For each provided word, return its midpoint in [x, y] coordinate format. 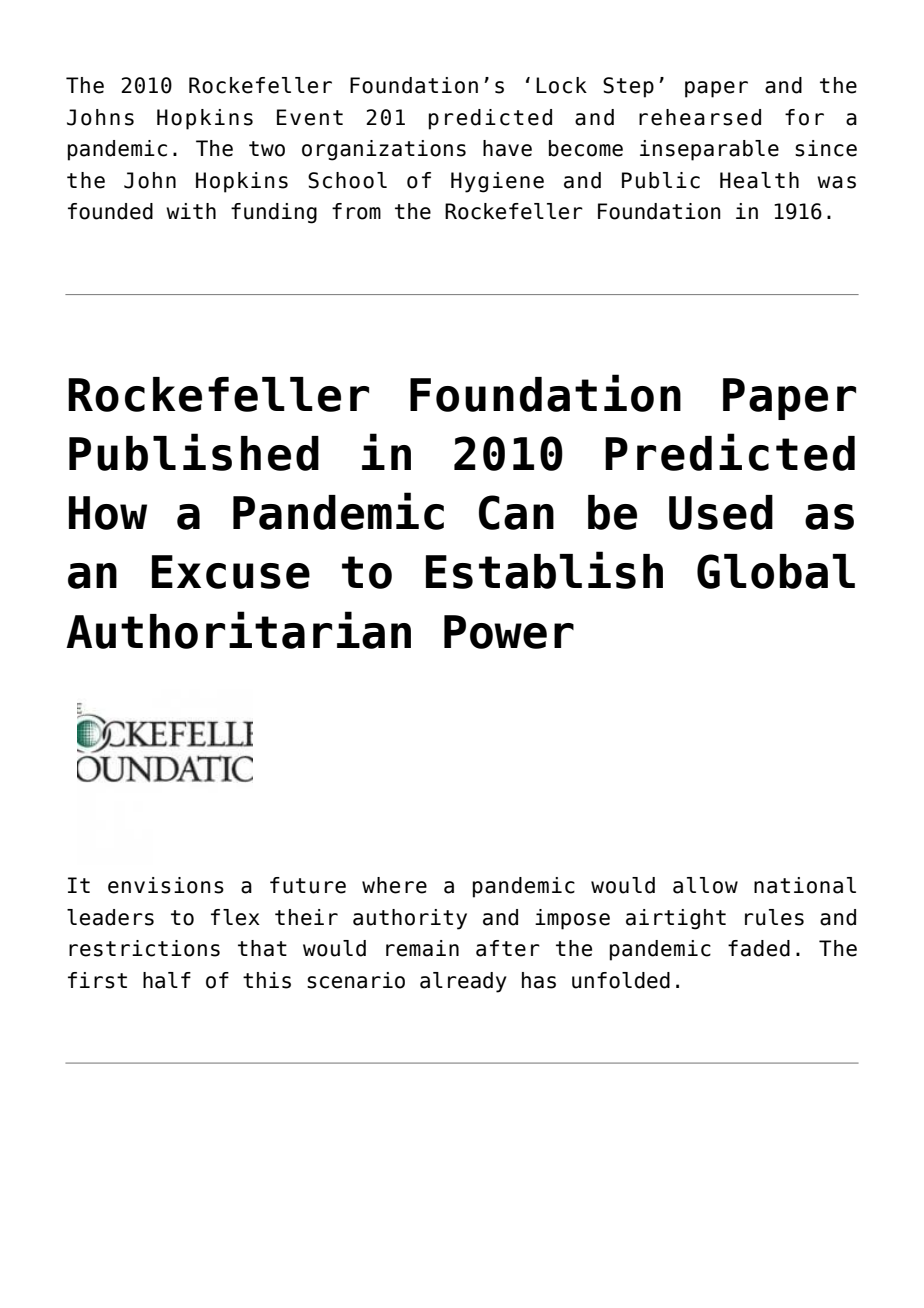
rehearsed [700, 117]
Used [721, 512]
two [267, 149]
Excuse [231, 572]
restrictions [144, 948]
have [507, 148]
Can [516, 512]
